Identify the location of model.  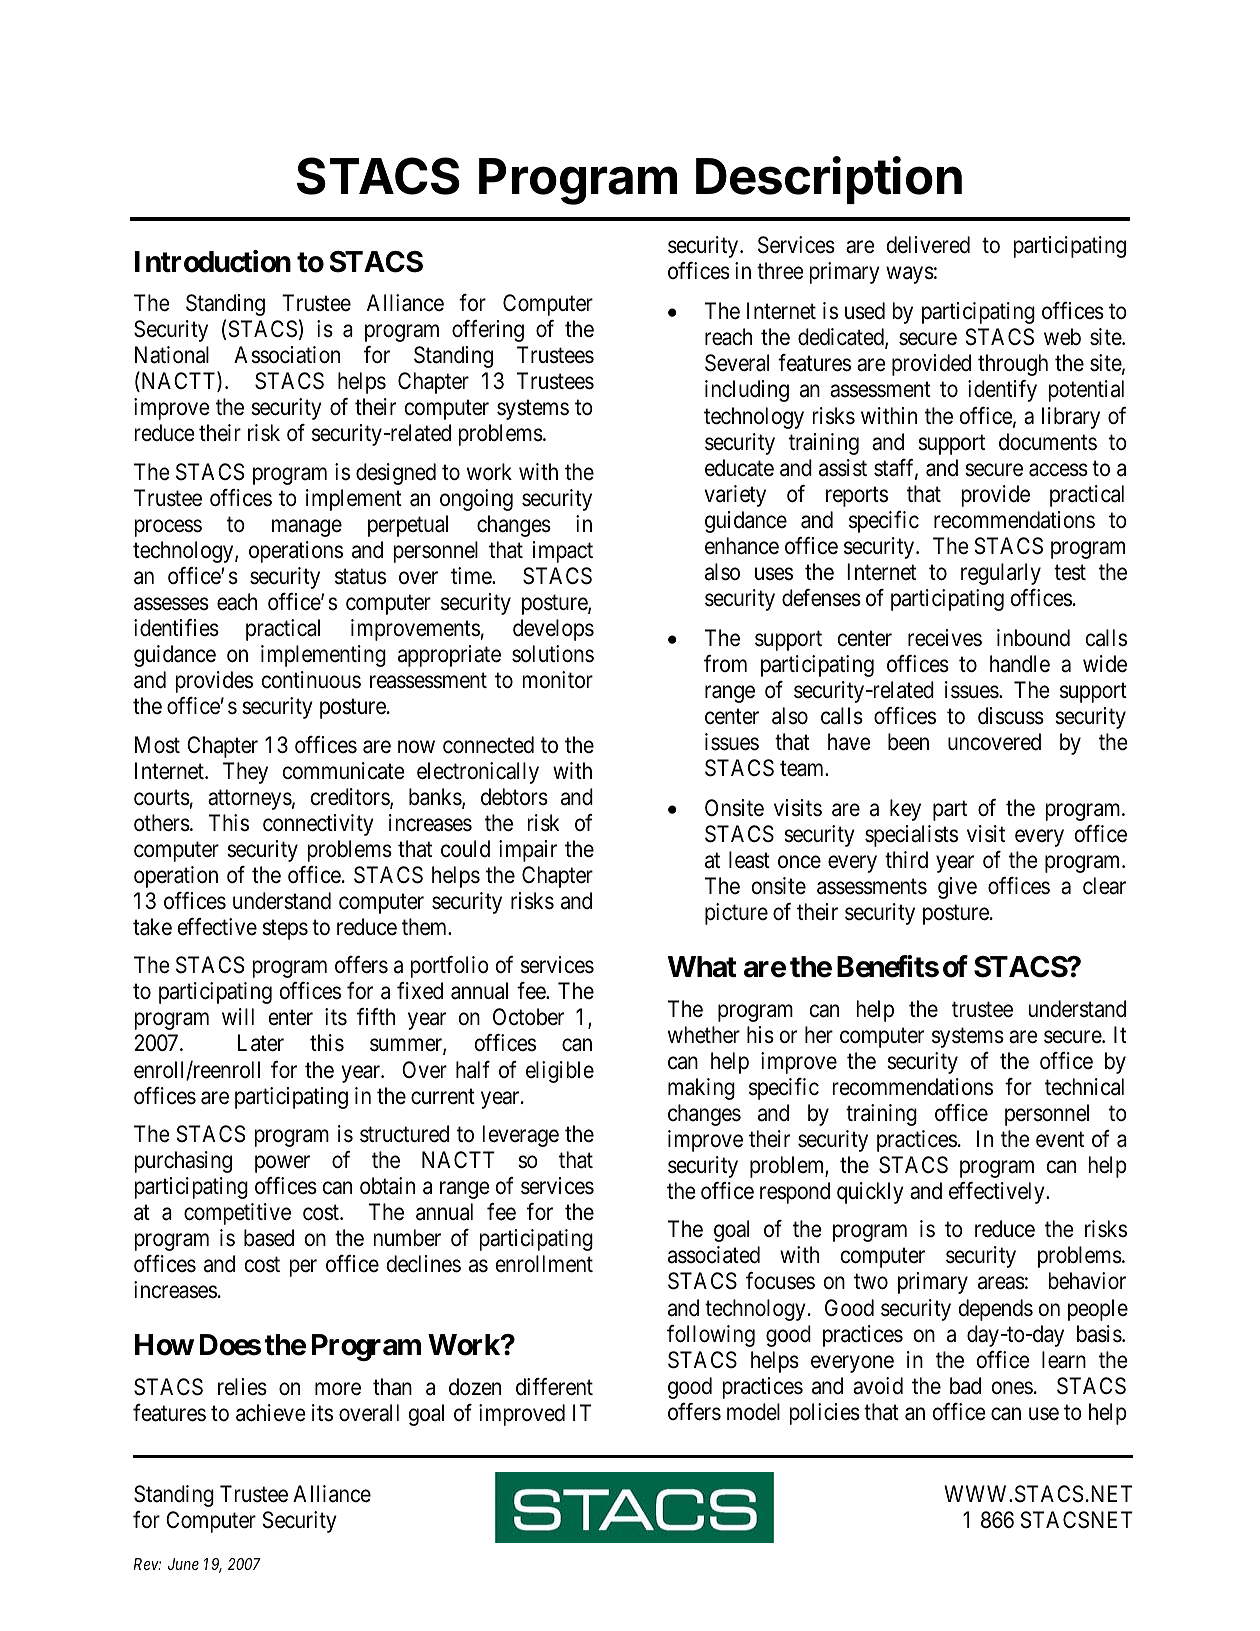
(753, 1412).
